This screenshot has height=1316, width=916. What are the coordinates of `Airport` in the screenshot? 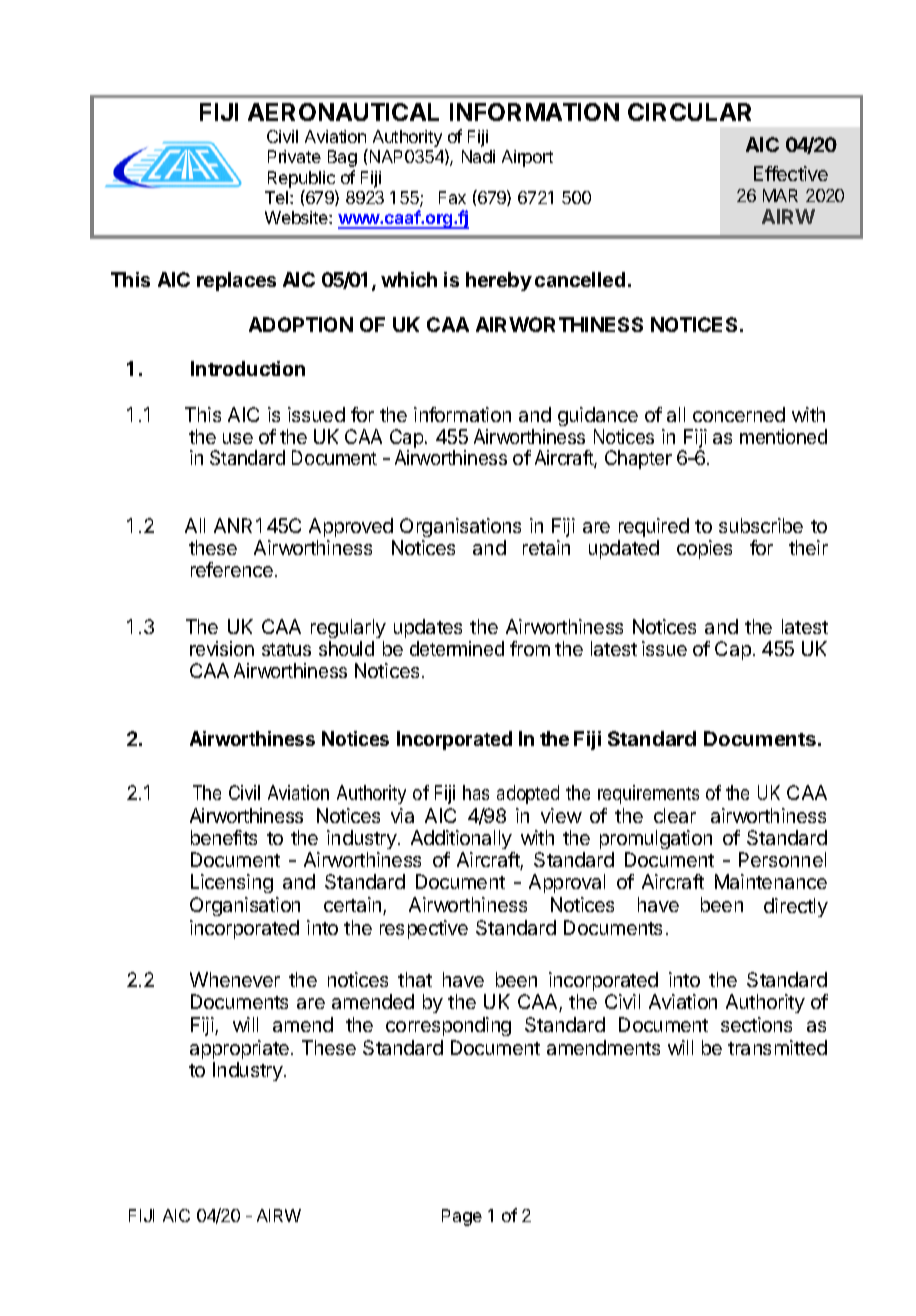 It's located at (527, 158).
